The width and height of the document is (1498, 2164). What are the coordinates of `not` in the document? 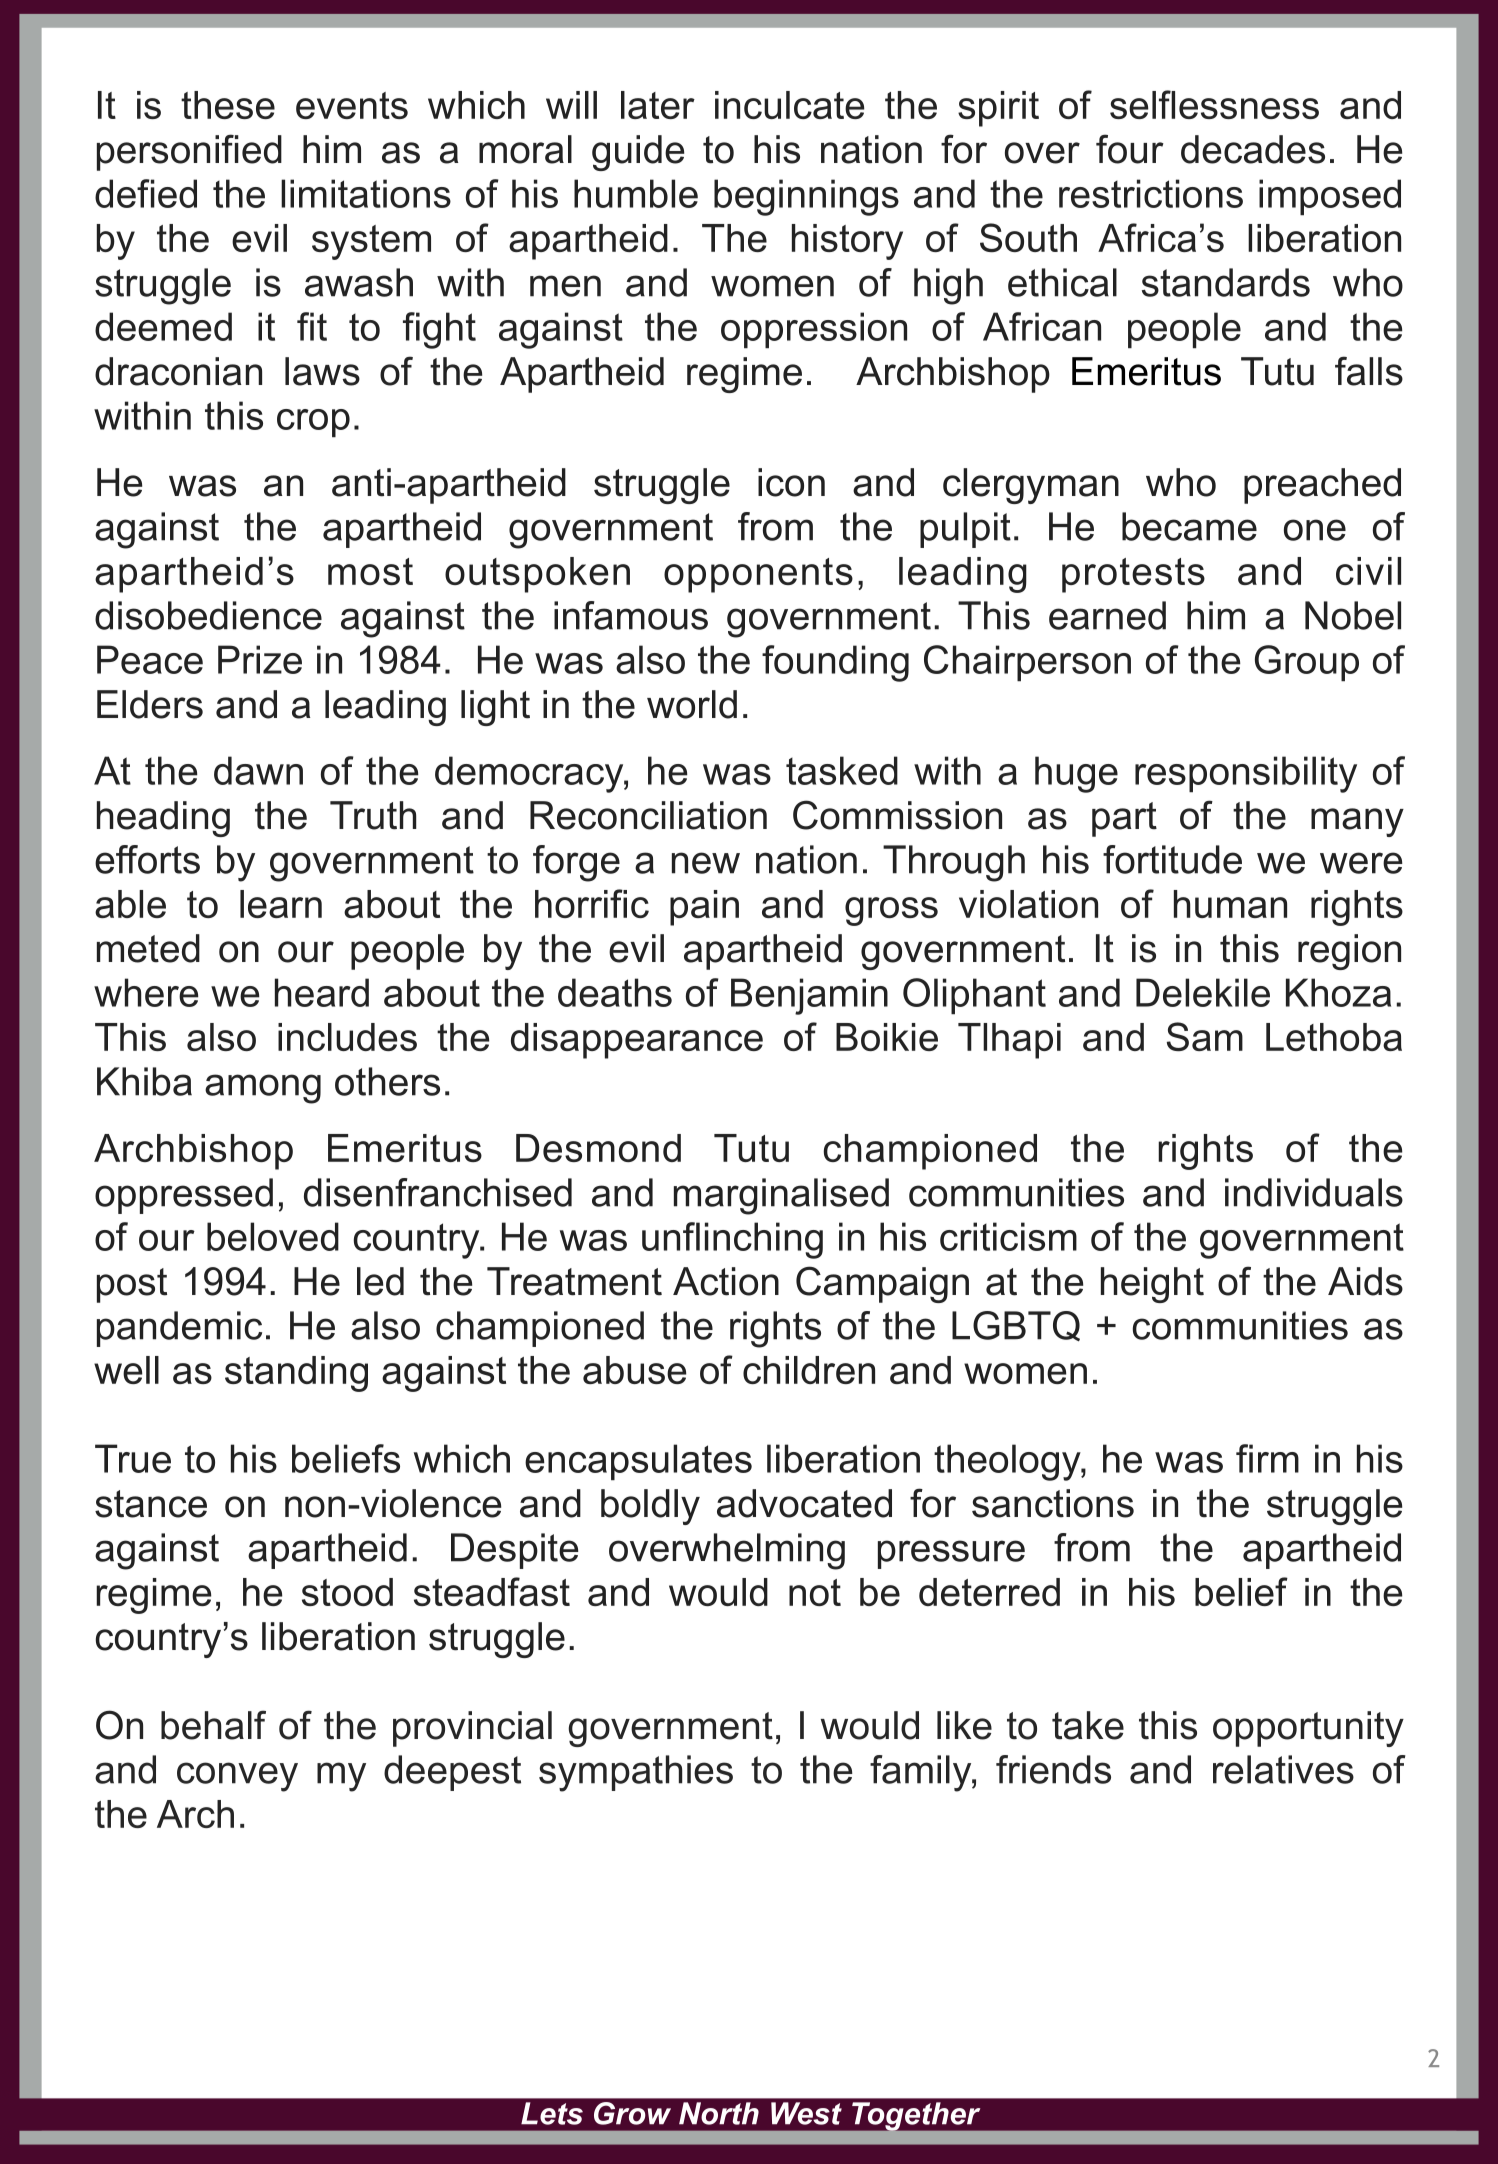 It's located at (815, 1592).
